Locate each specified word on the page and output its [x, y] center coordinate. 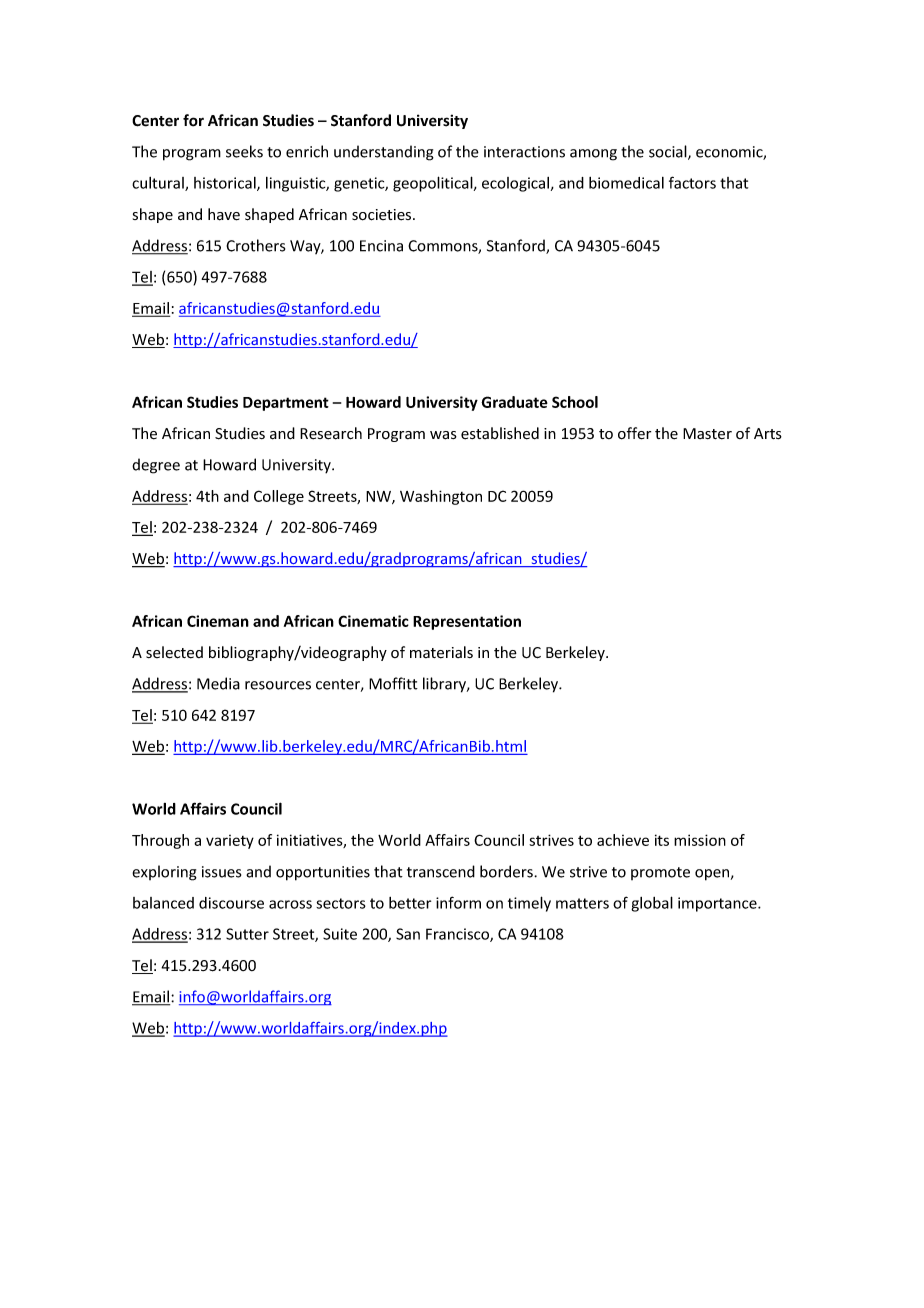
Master [707, 434]
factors [692, 182]
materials [441, 652]
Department [286, 404]
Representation [467, 622]
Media [218, 683]
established [500, 433]
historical [226, 184]
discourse [231, 903]
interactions [524, 152]
